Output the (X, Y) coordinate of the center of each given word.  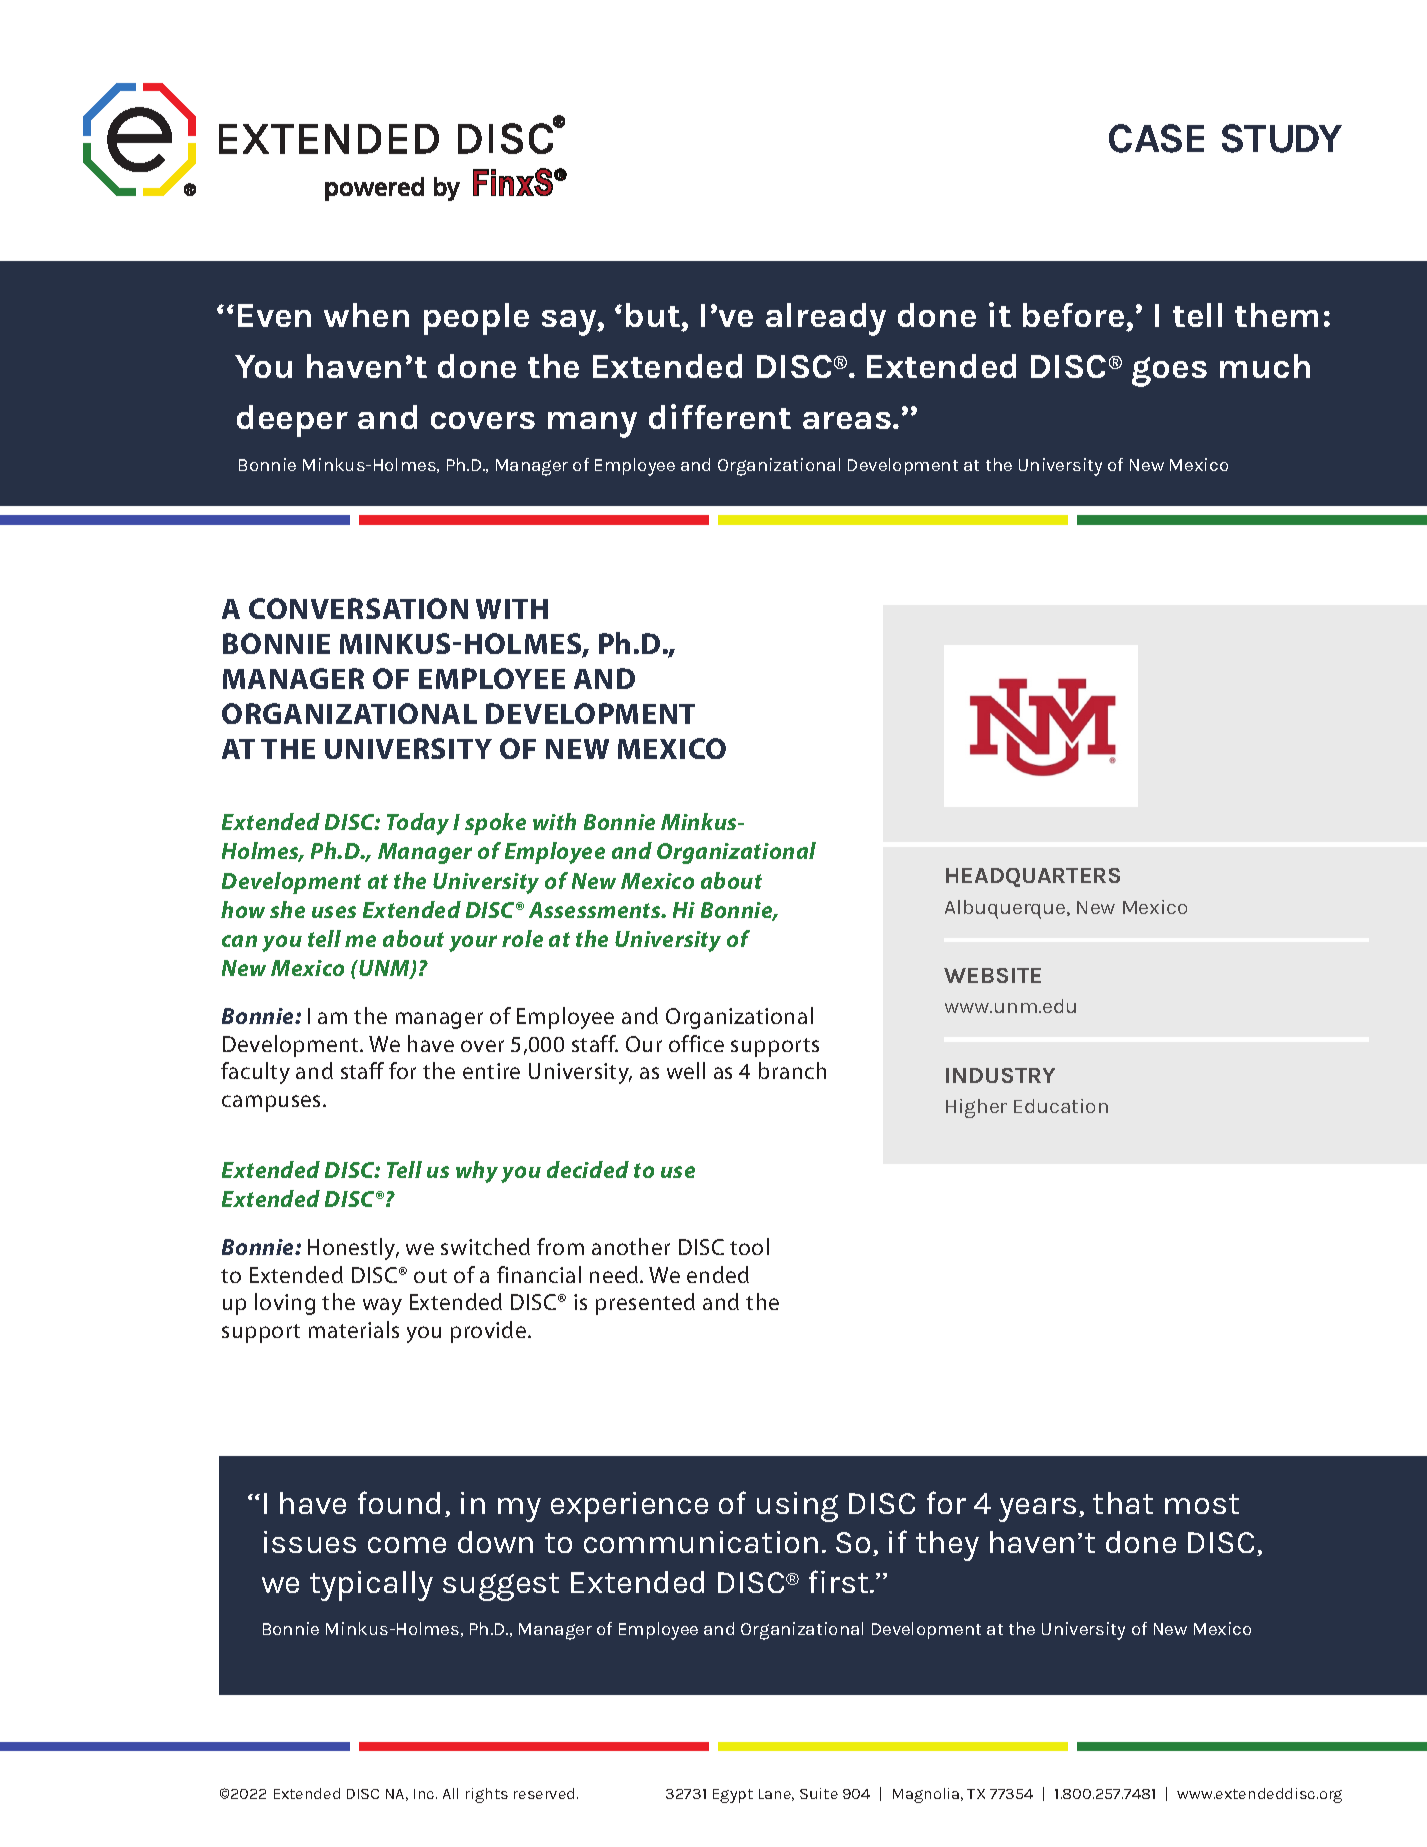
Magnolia (927, 1795)
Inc (425, 1794)
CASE (1156, 138)
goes (1169, 372)
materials (354, 1329)
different (720, 416)
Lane (776, 1795)
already (826, 319)
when (366, 315)
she (287, 909)
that (1123, 1503)
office (696, 1043)
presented (645, 1304)
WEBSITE (992, 975)
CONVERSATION (358, 608)
